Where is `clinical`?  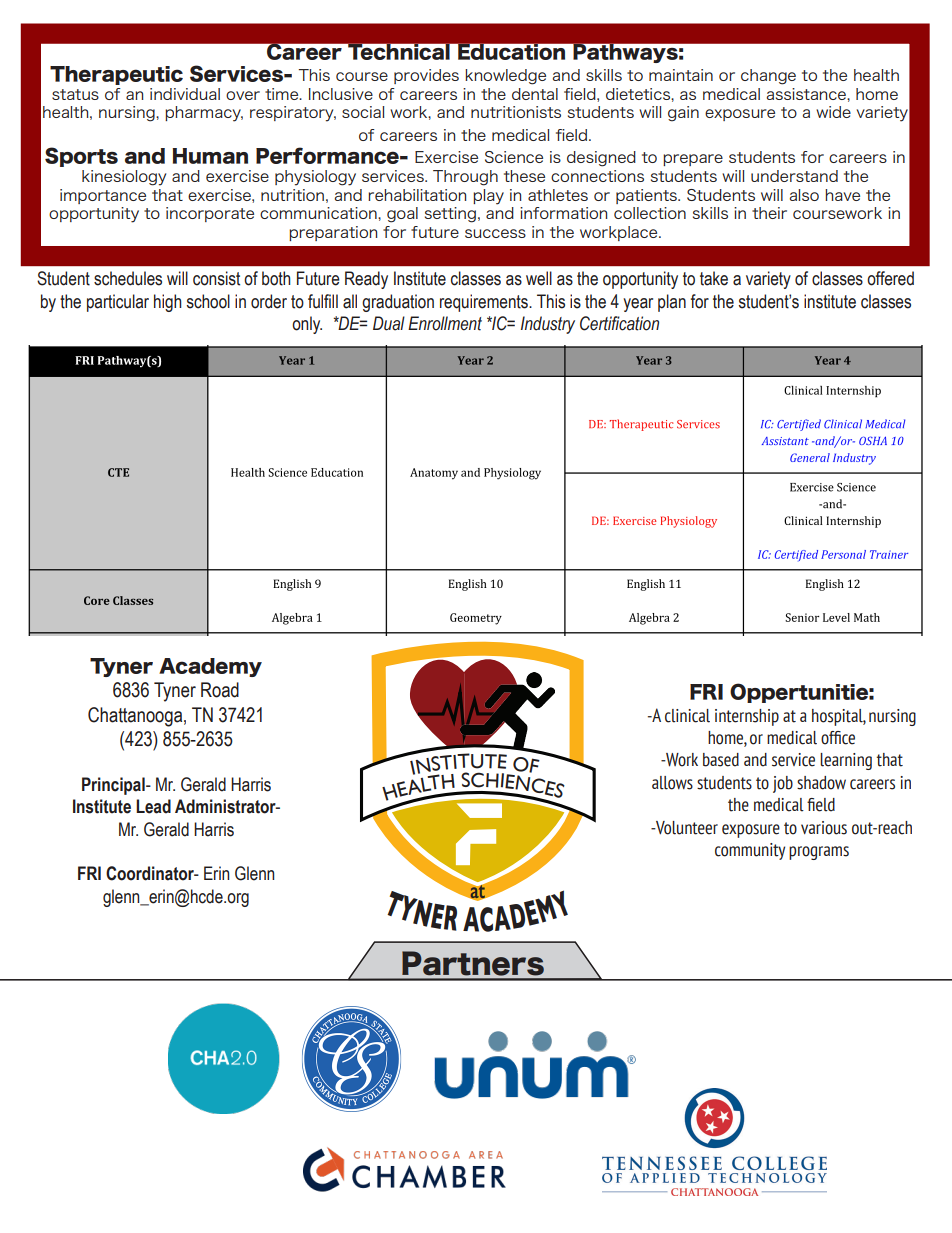
clinical is located at coordinates (687, 716).
